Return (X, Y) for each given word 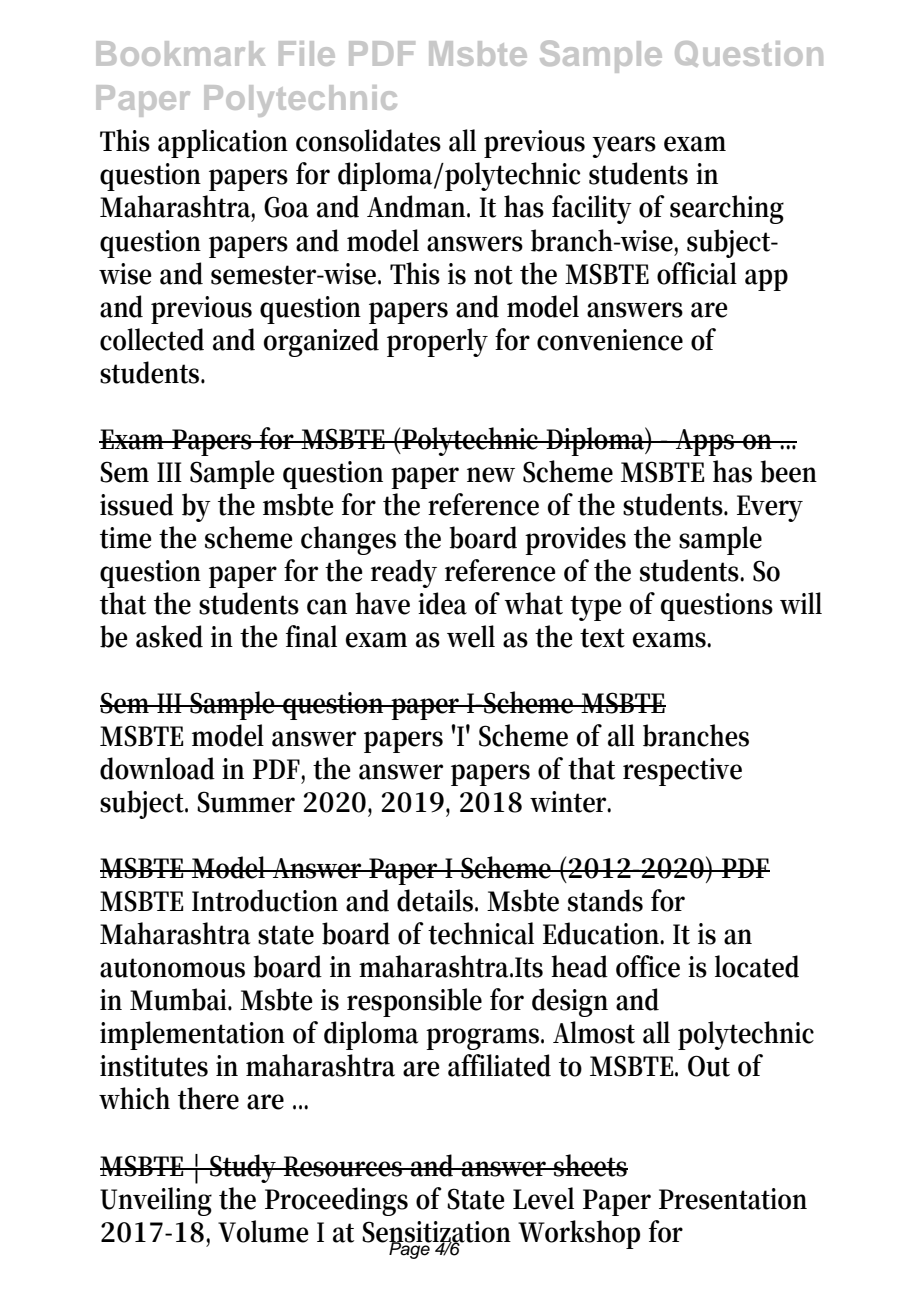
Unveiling (156, 1201)
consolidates (368, 140)
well (471, 636)
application (223, 143)
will (801, 603)
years (624, 147)
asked (169, 636)
